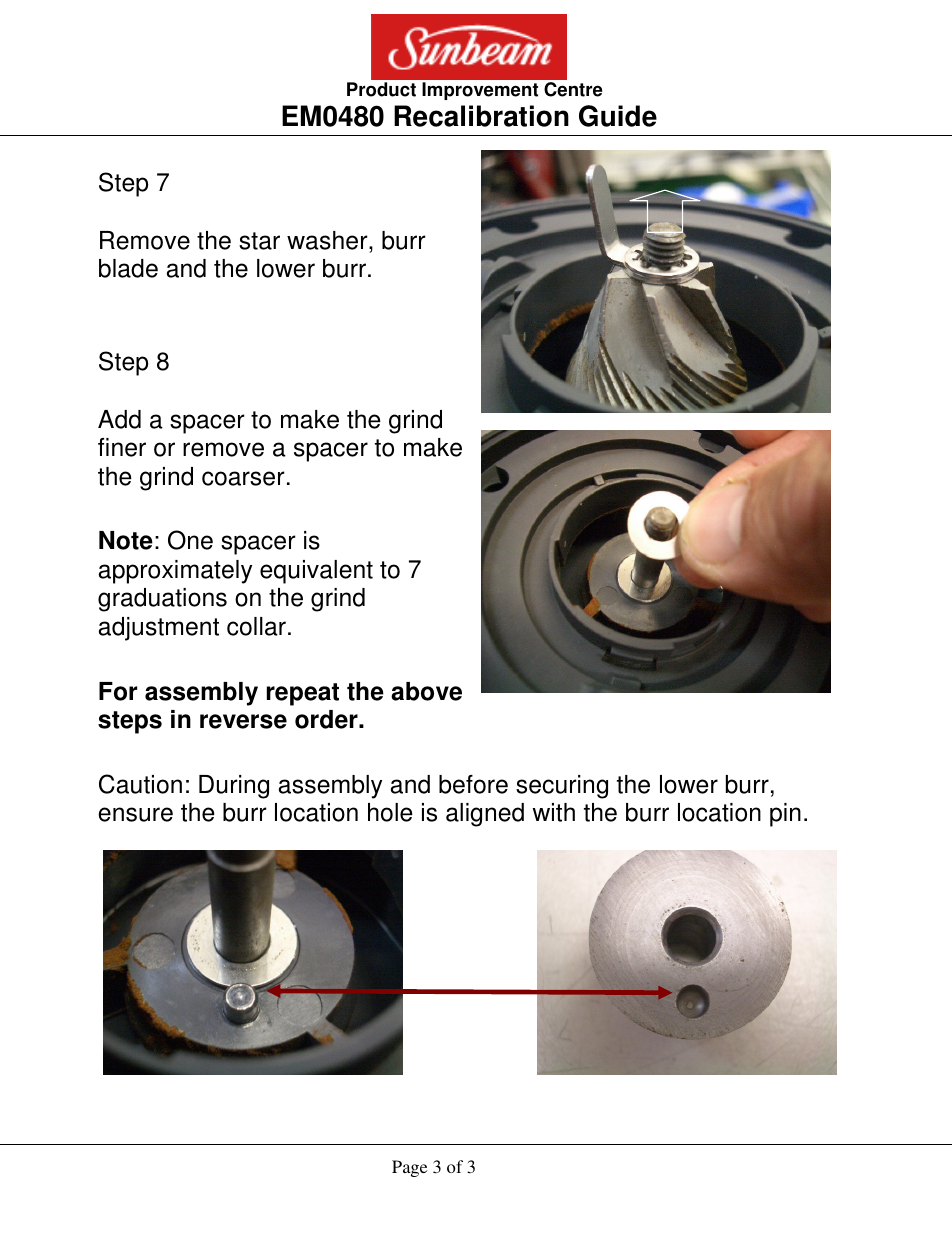  What do you see at coordinates (409, 1168) in the document?
I see `Page` at bounding box center [409, 1168].
